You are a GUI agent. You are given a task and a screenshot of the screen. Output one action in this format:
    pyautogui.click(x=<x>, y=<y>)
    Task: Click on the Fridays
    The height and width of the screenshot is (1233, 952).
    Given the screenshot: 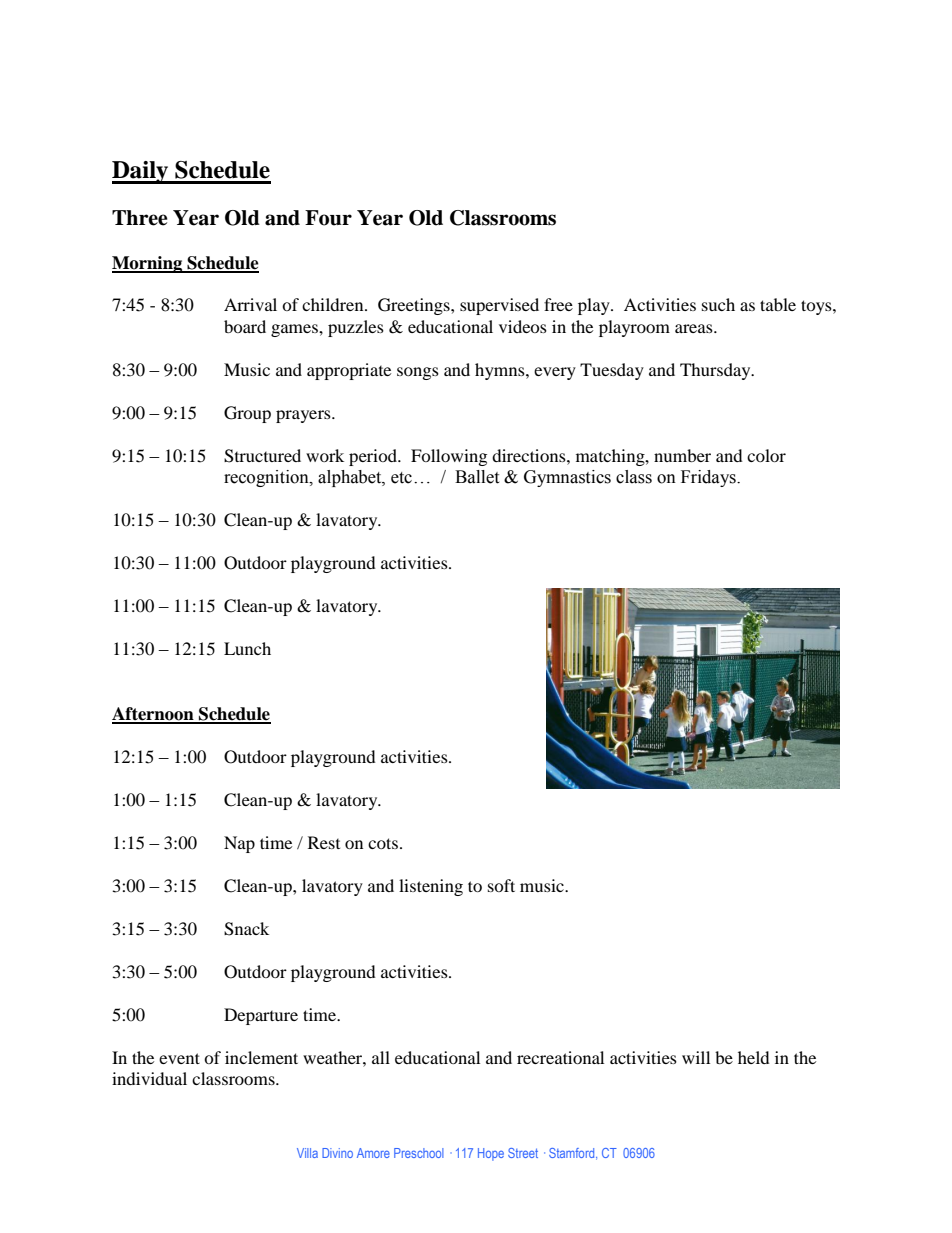 What is the action you would take?
    pyautogui.click(x=709, y=478)
